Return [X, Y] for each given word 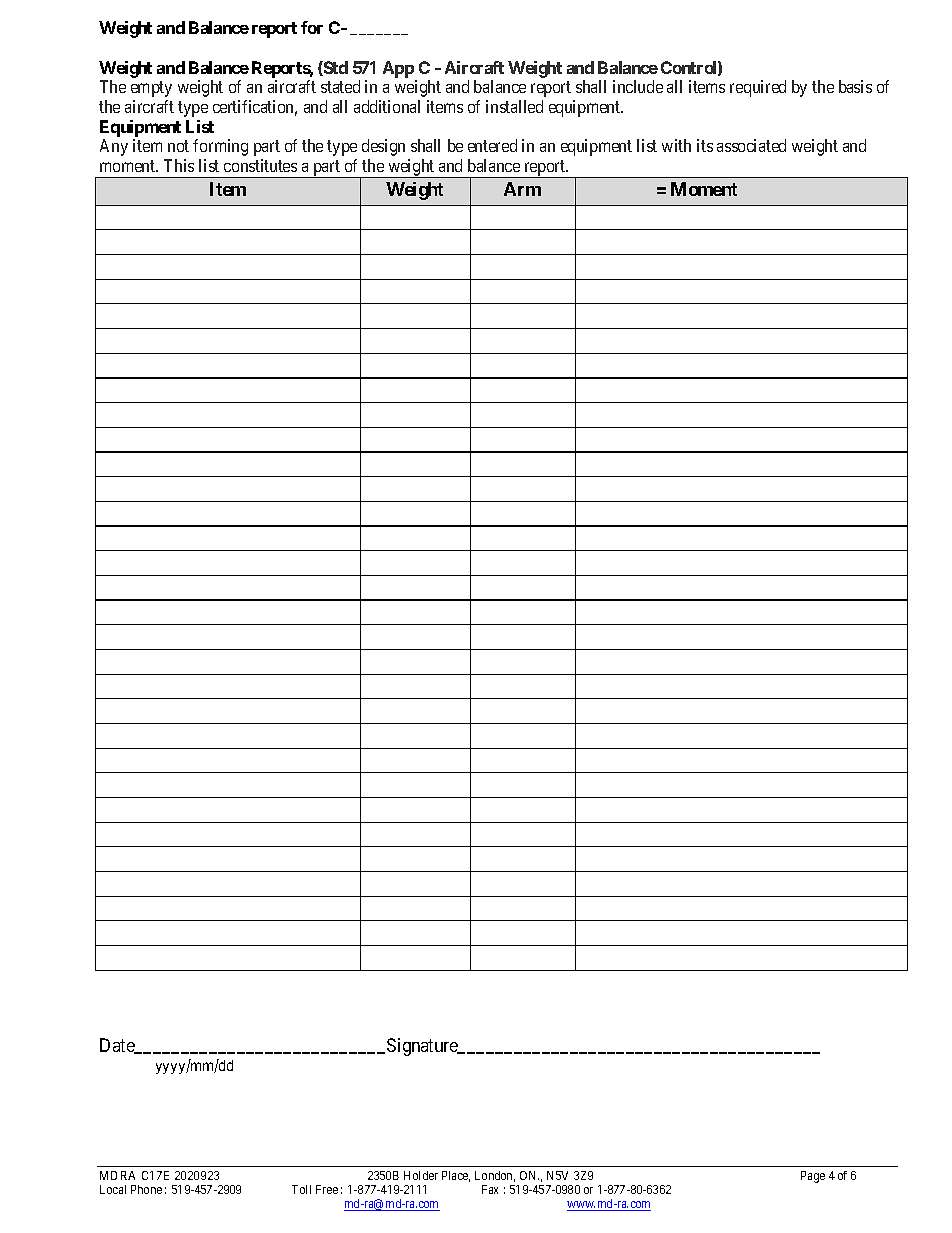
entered [492, 145]
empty [151, 89]
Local [113, 1189]
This [179, 165]
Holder [421, 1175]
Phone [146, 1189]
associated [751, 145]
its [705, 145]
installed [514, 106]
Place [456, 1176]
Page [813, 1177]
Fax [490, 1189]
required [758, 88]
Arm [522, 189]
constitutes [260, 165]
